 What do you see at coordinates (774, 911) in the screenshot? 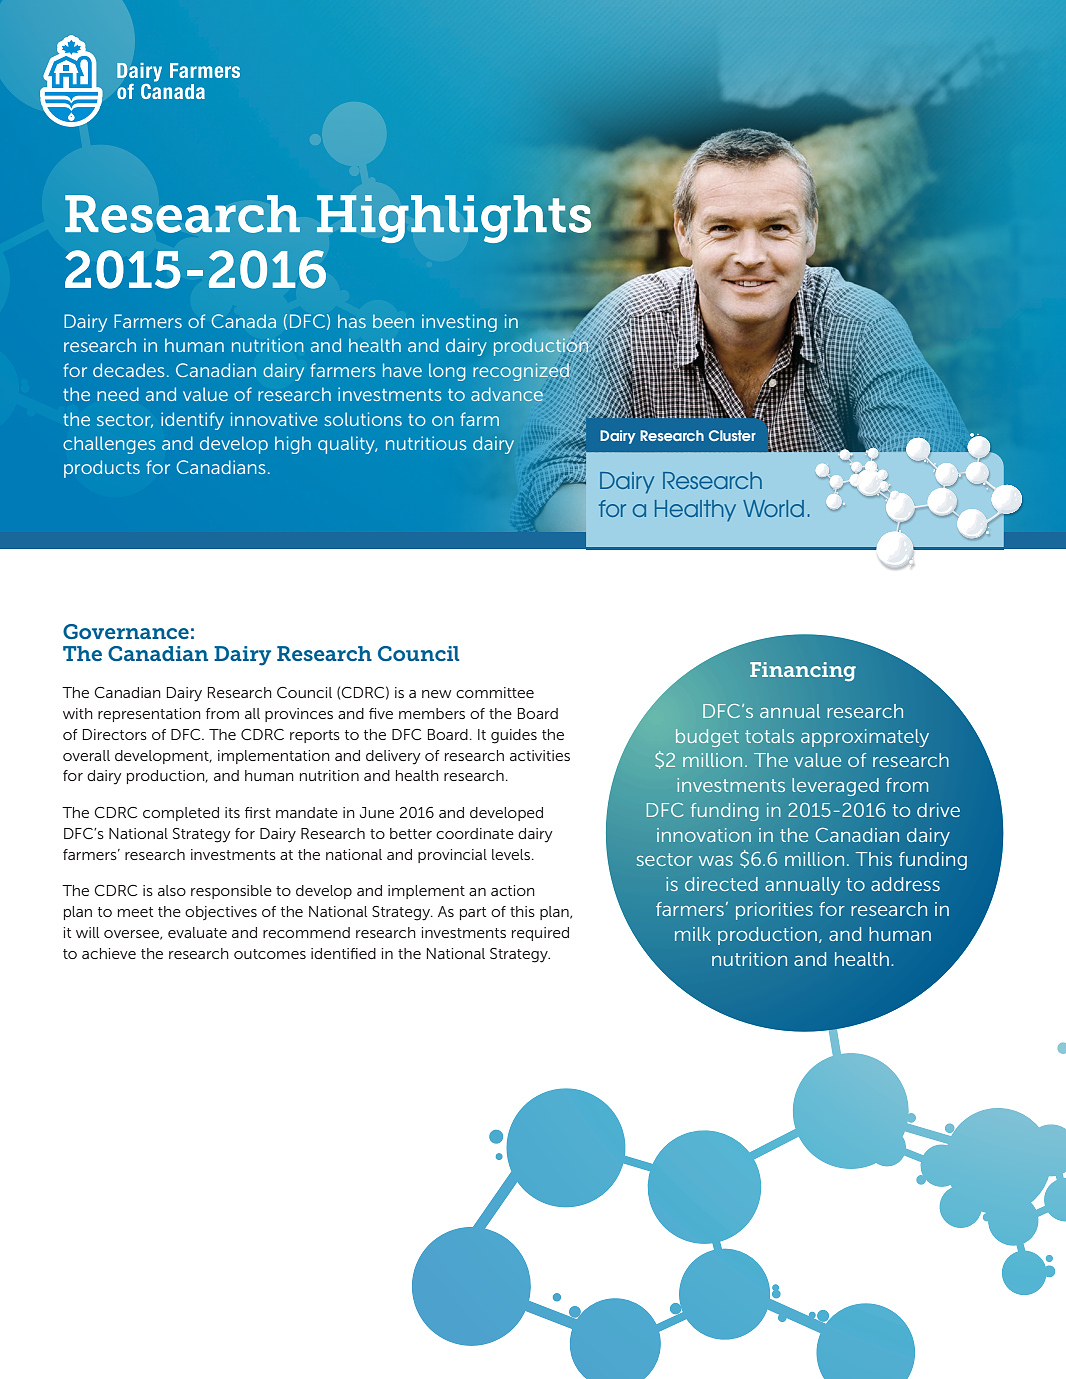
I see `priorities` at bounding box center [774, 911].
